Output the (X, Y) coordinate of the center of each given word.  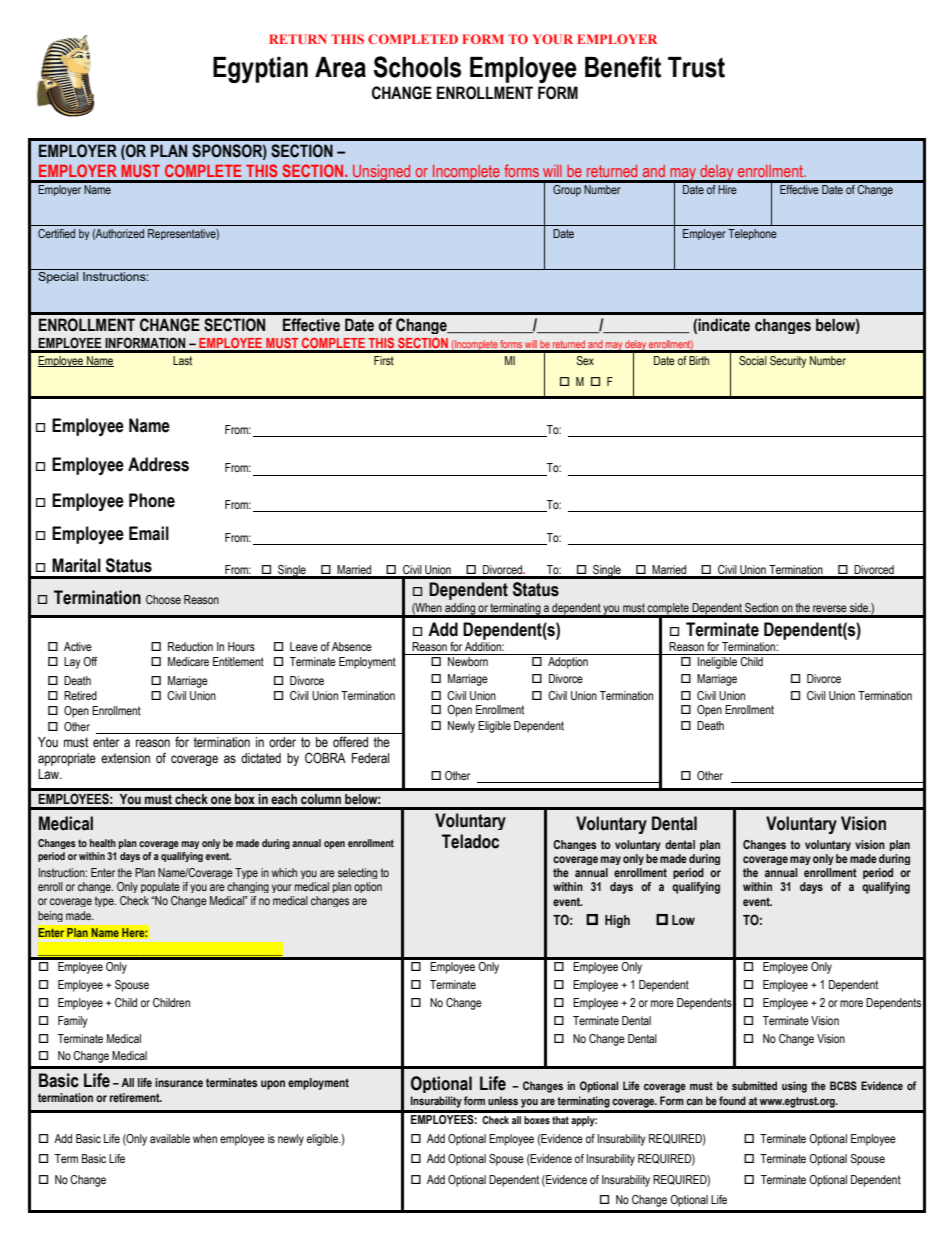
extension (125, 758)
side (860, 607)
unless (503, 1100)
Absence (352, 646)
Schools (417, 67)
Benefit (623, 67)
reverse (830, 608)
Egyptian (260, 70)
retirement (136, 1097)
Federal (370, 758)
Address (158, 464)
